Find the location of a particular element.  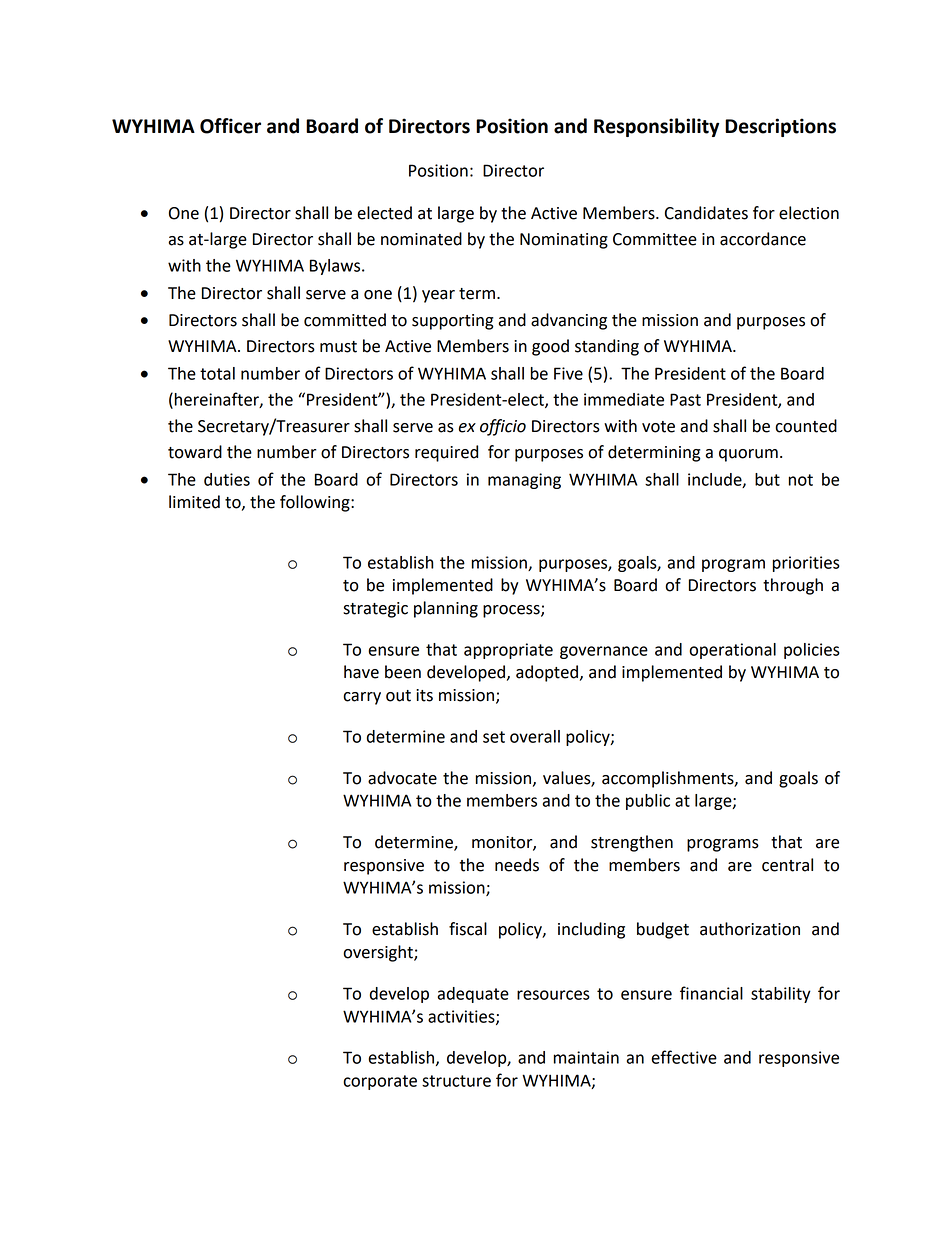

through is located at coordinates (793, 586).
